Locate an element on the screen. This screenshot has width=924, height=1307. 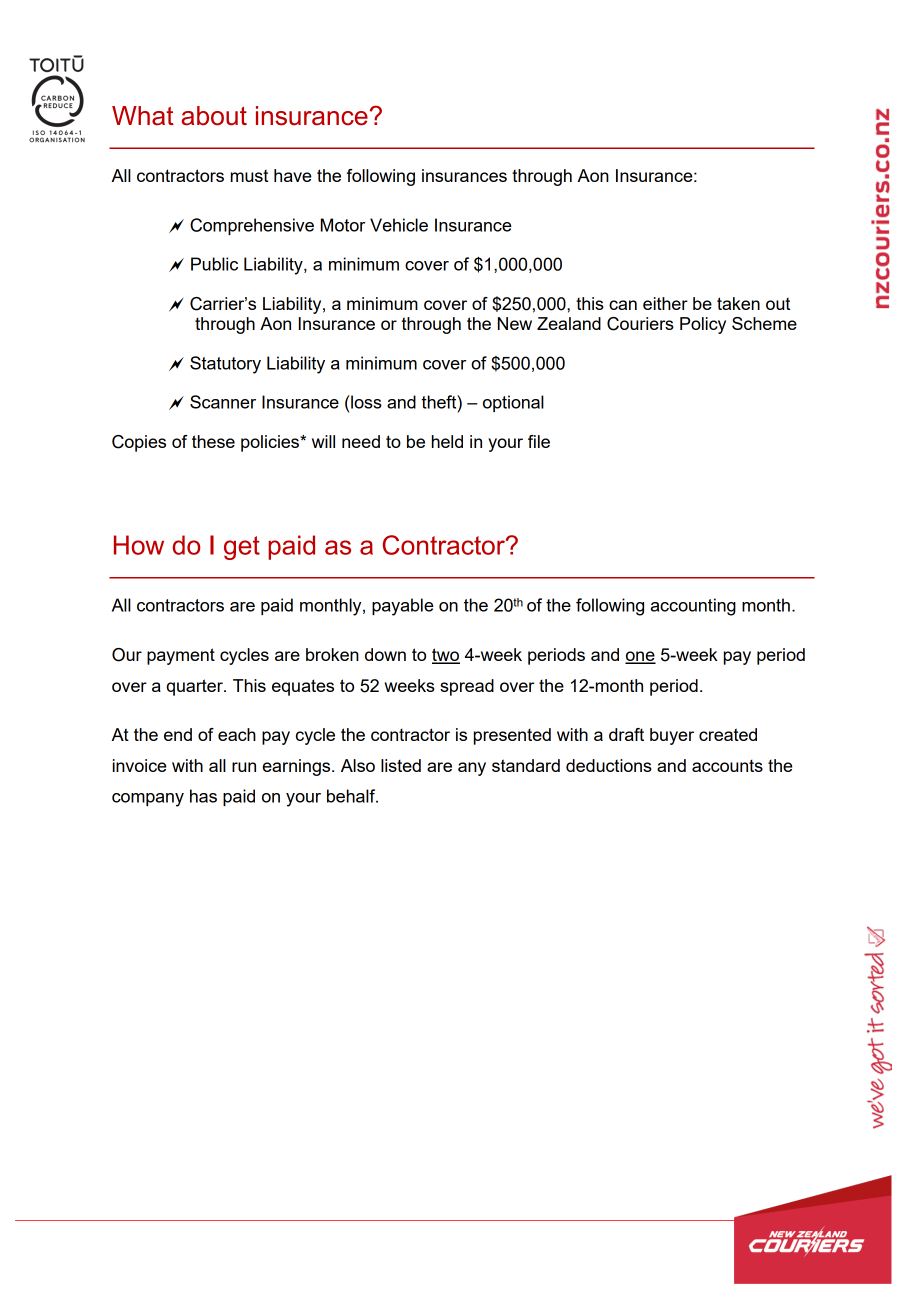
payable is located at coordinates (403, 607).
